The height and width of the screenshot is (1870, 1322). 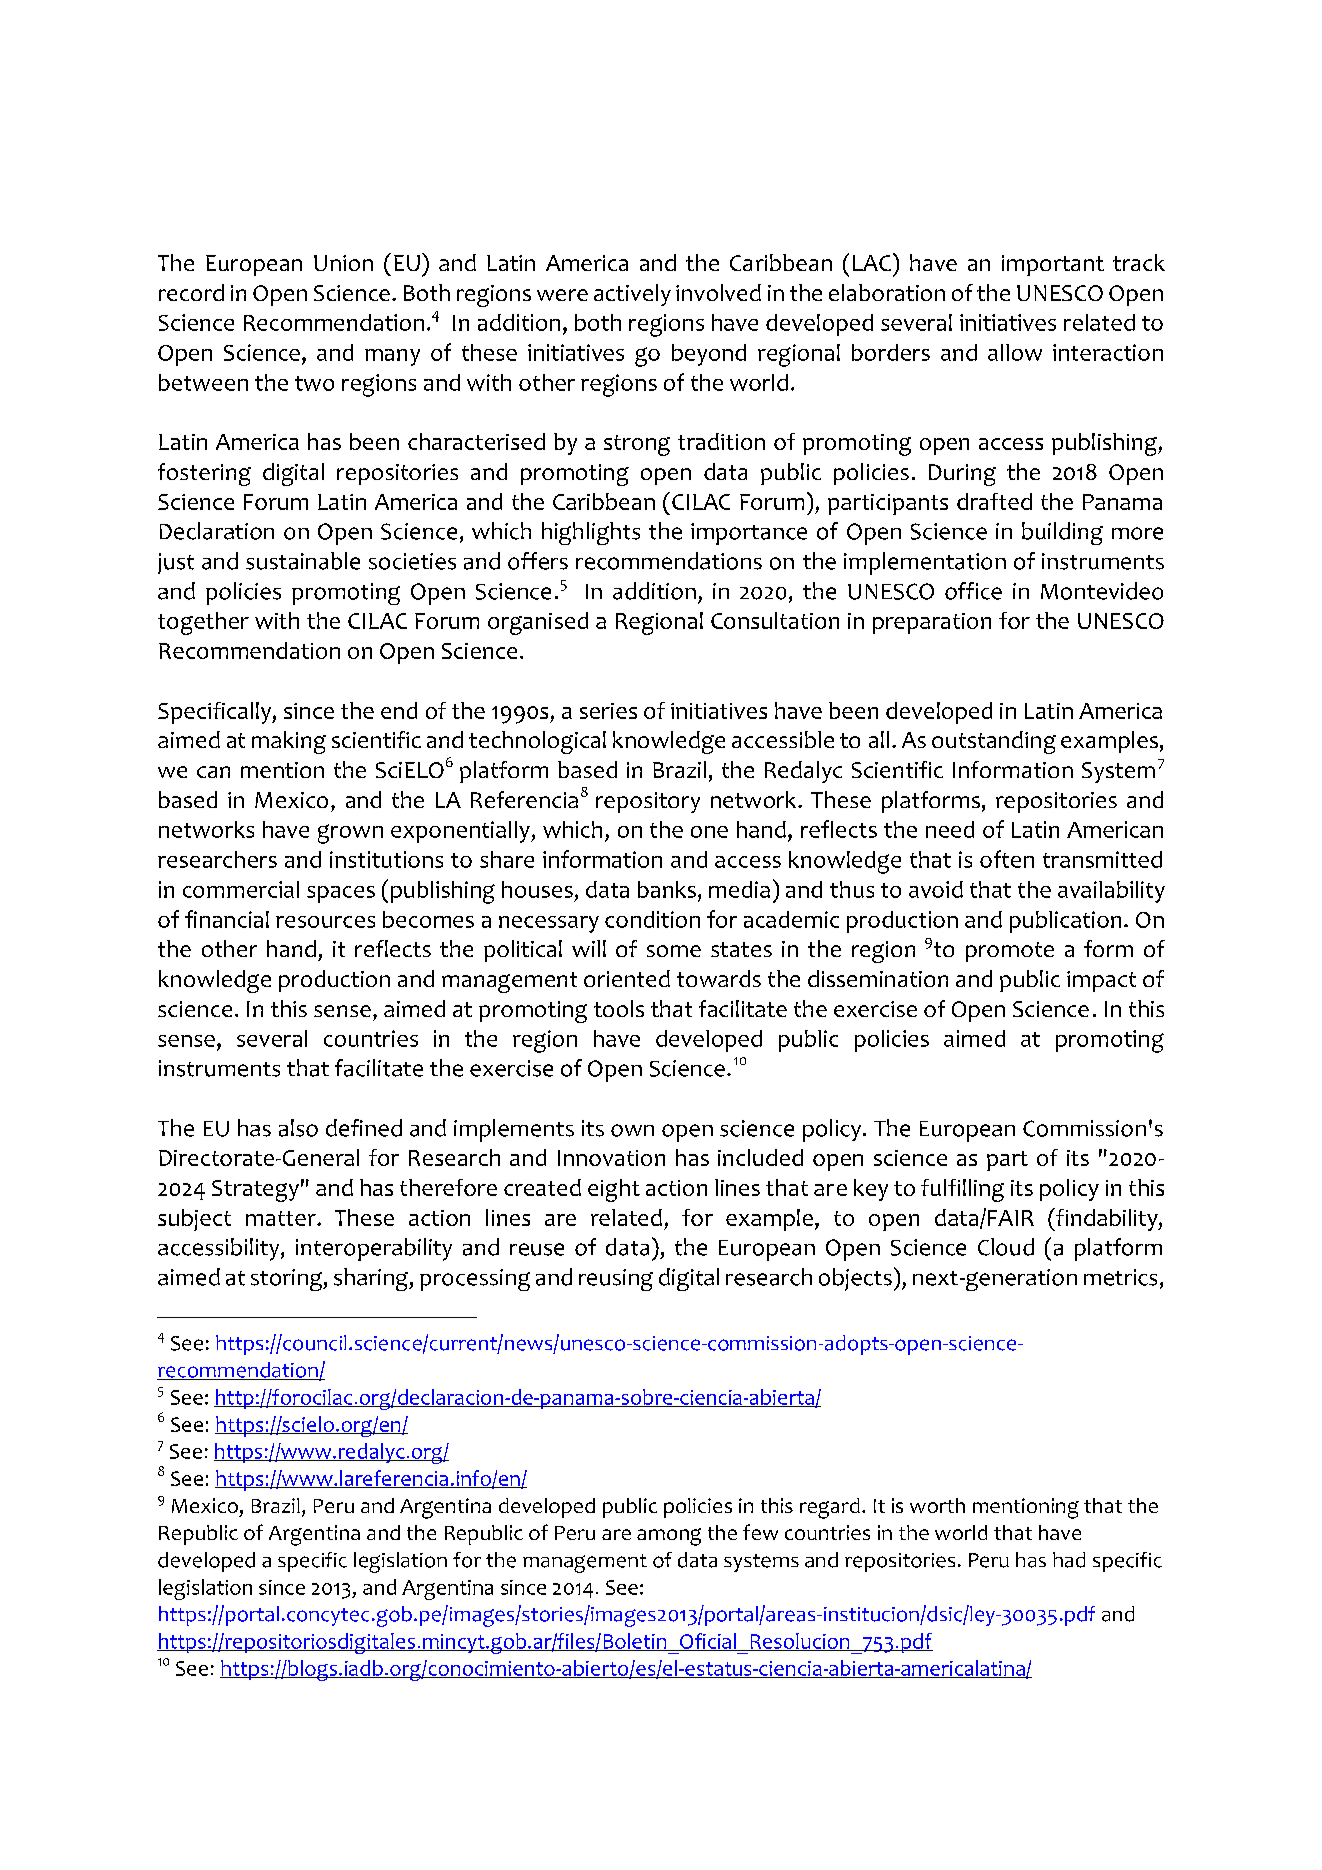 I want to click on building, so click(x=1062, y=533).
